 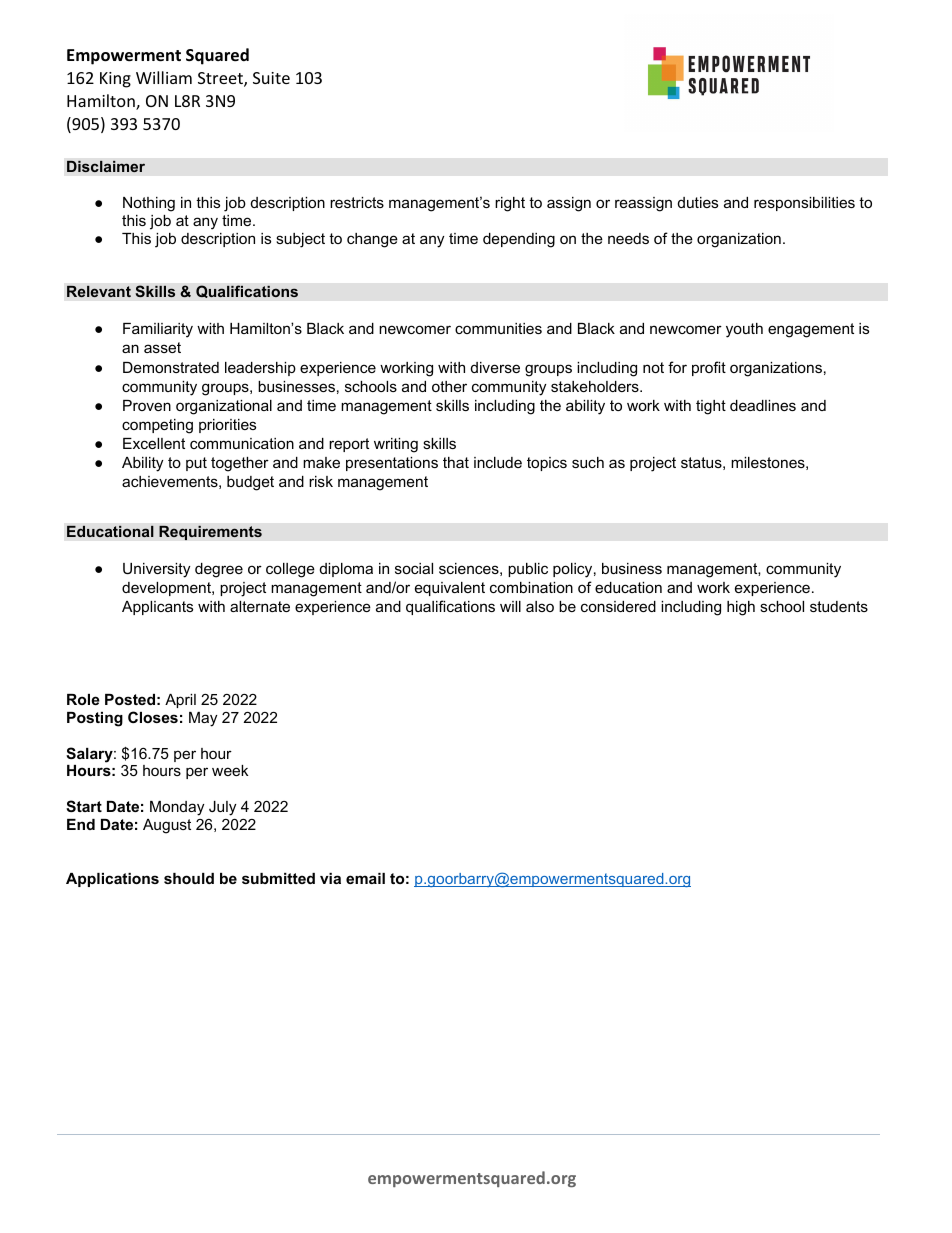 I want to click on equivalent, so click(x=450, y=589).
